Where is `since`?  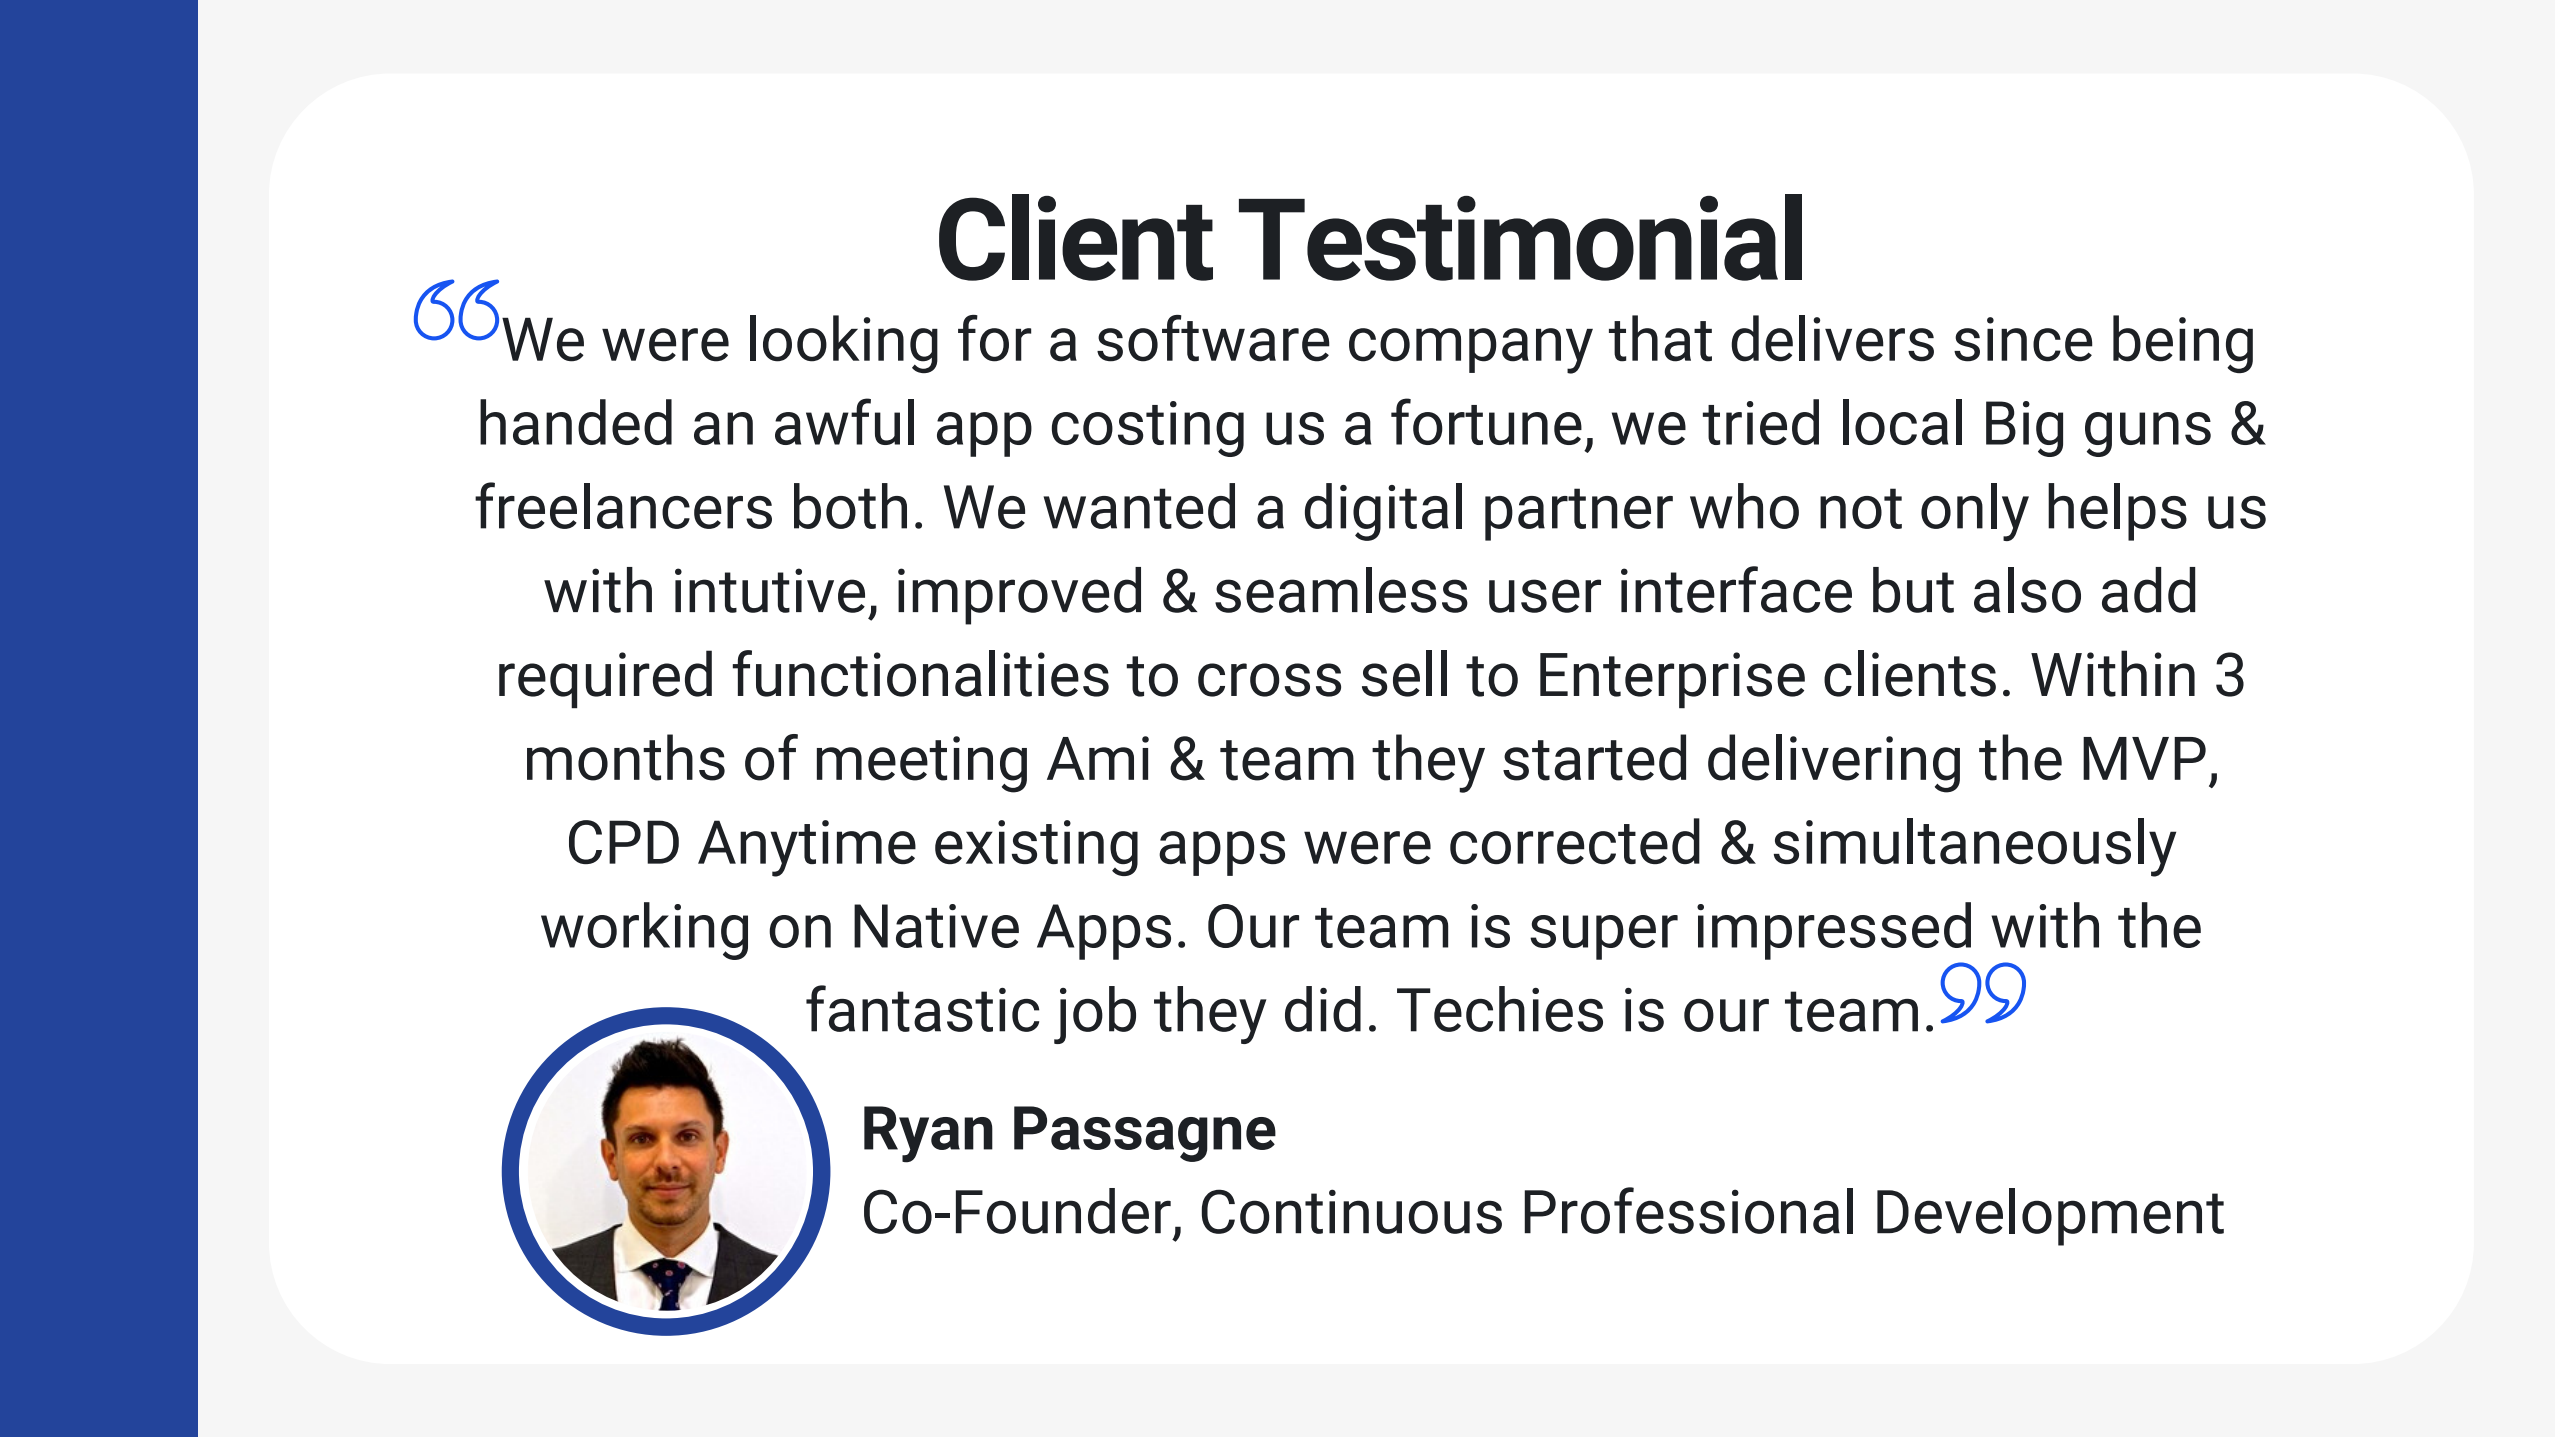 since is located at coordinates (2023, 339).
